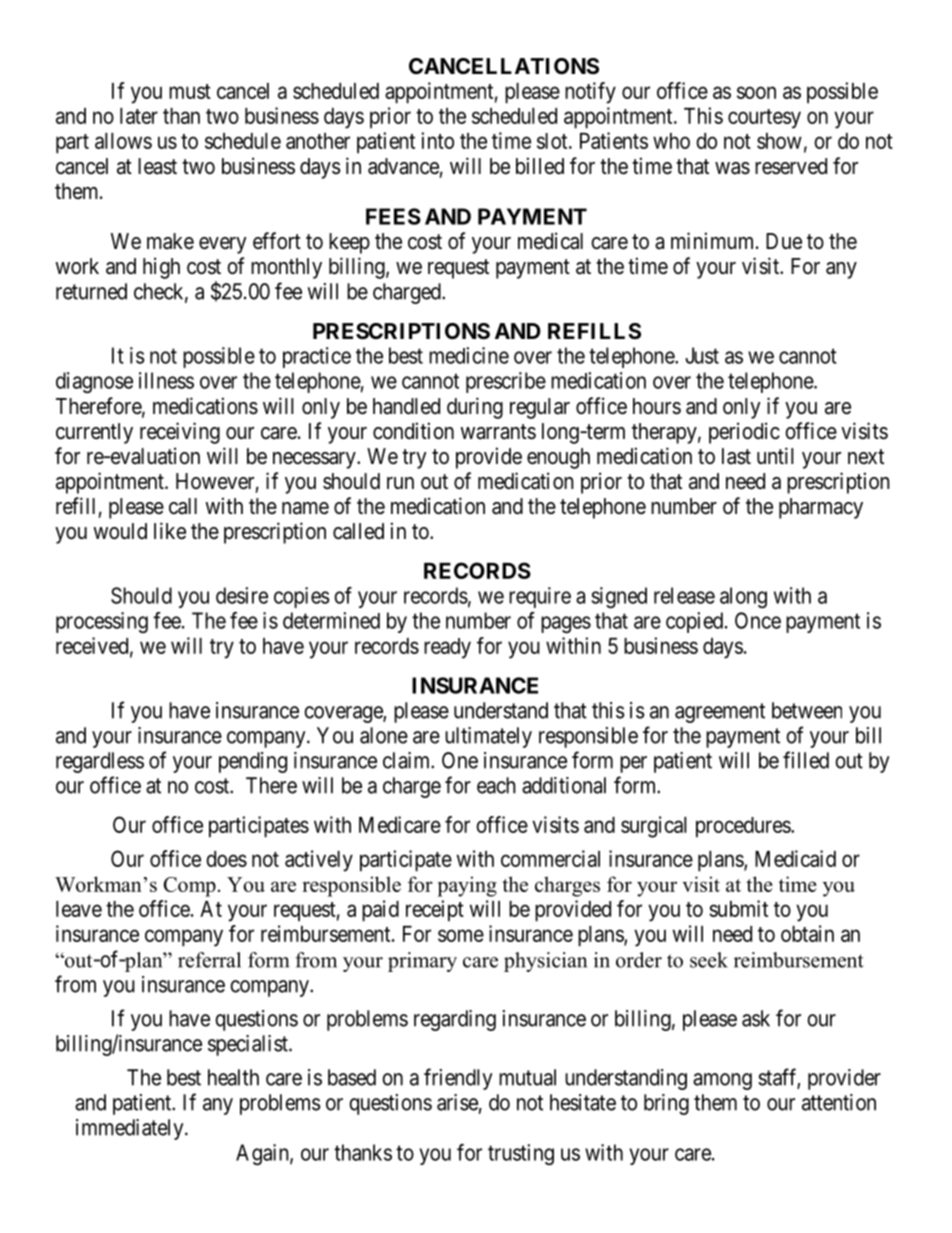 This document has width=952, height=1233. What do you see at coordinates (775, 455) in the document?
I see `until` at bounding box center [775, 455].
